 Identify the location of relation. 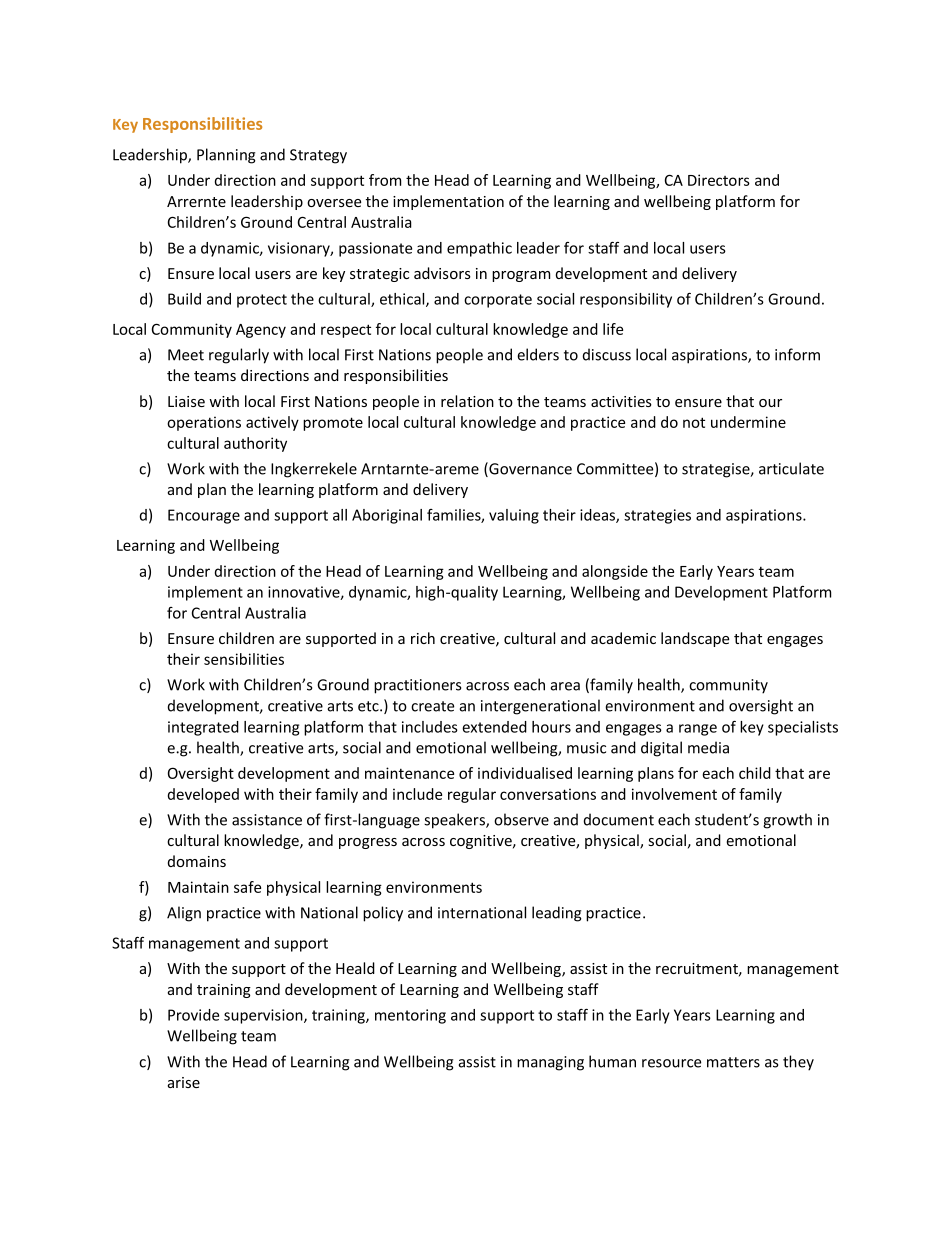
(467, 401).
